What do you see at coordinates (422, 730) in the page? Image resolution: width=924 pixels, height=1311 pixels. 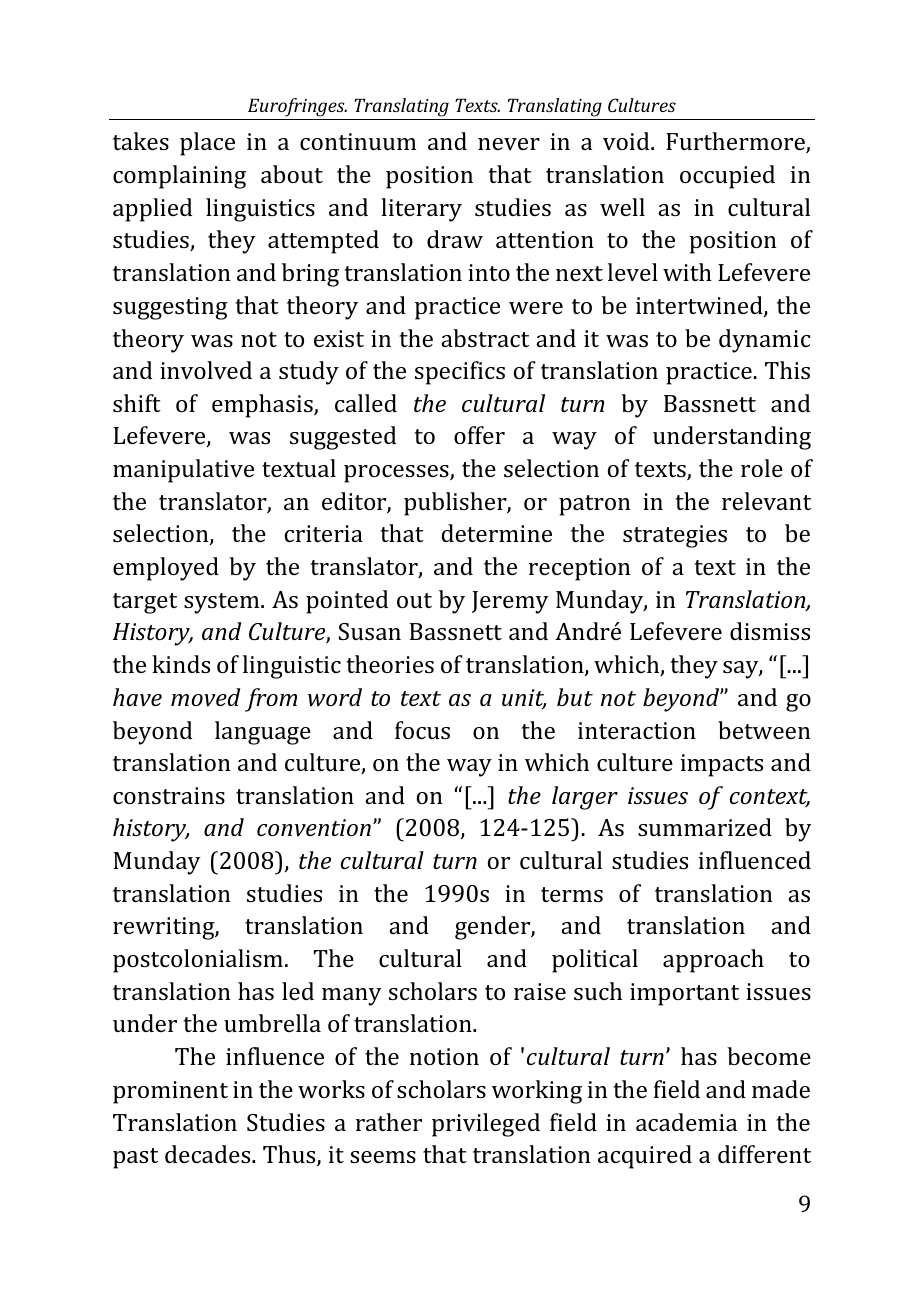 I see `focus` at bounding box center [422, 730].
